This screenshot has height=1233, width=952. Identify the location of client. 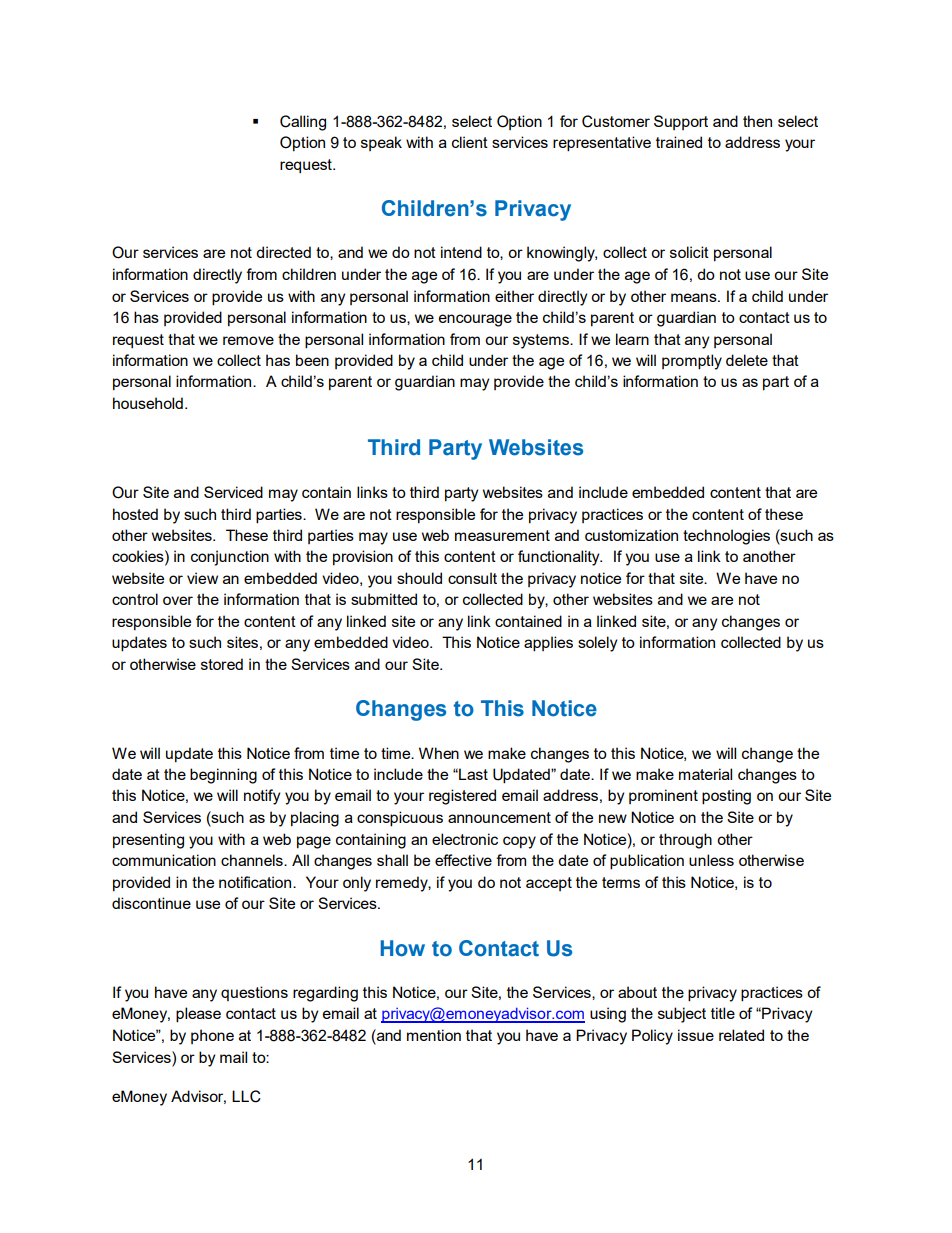
(470, 142).
